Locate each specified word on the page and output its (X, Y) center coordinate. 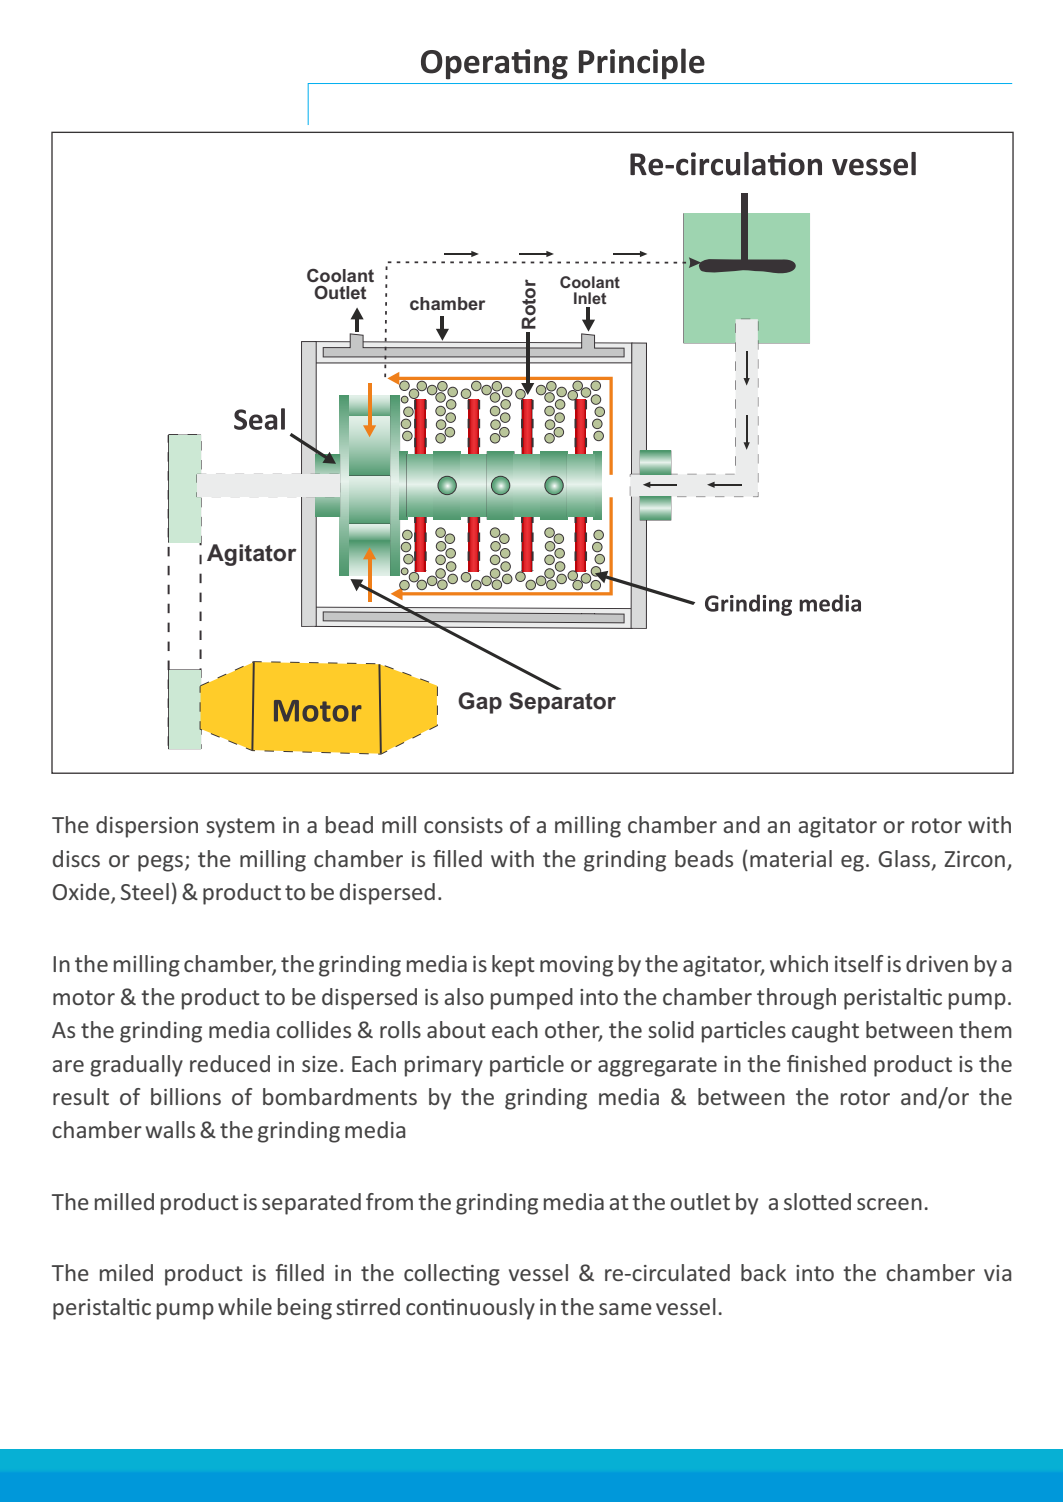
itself (859, 963)
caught (825, 1032)
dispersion (147, 827)
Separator (562, 703)
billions (186, 1096)
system (240, 828)
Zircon (974, 859)
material (791, 858)
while (245, 1306)
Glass (904, 858)
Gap (480, 703)
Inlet (590, 298)
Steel (145, 891)
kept (513, 966)
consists (463, 825)
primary (444, 1066)
